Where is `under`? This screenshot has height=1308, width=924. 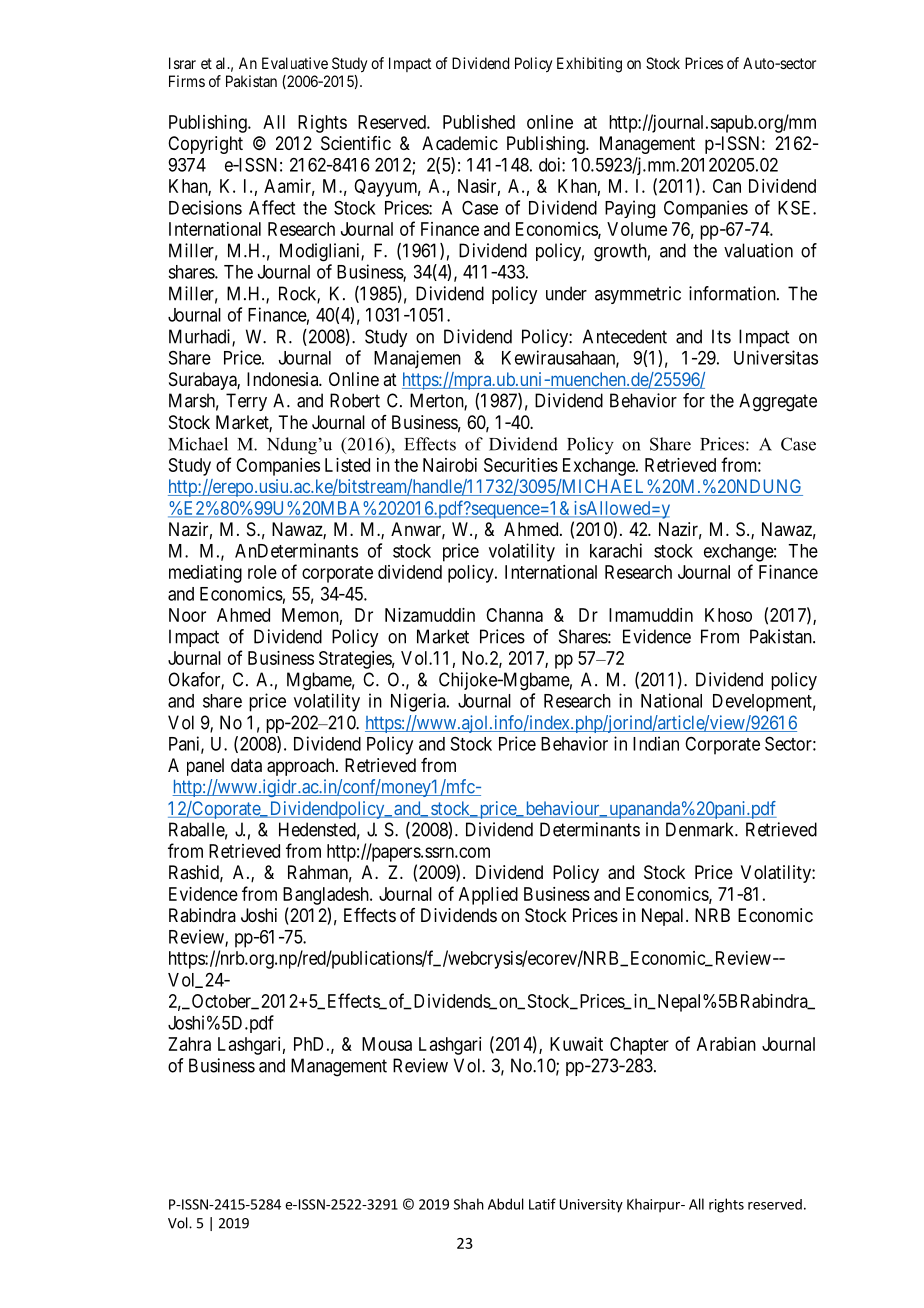 under is located at coordinates (566, 293).
